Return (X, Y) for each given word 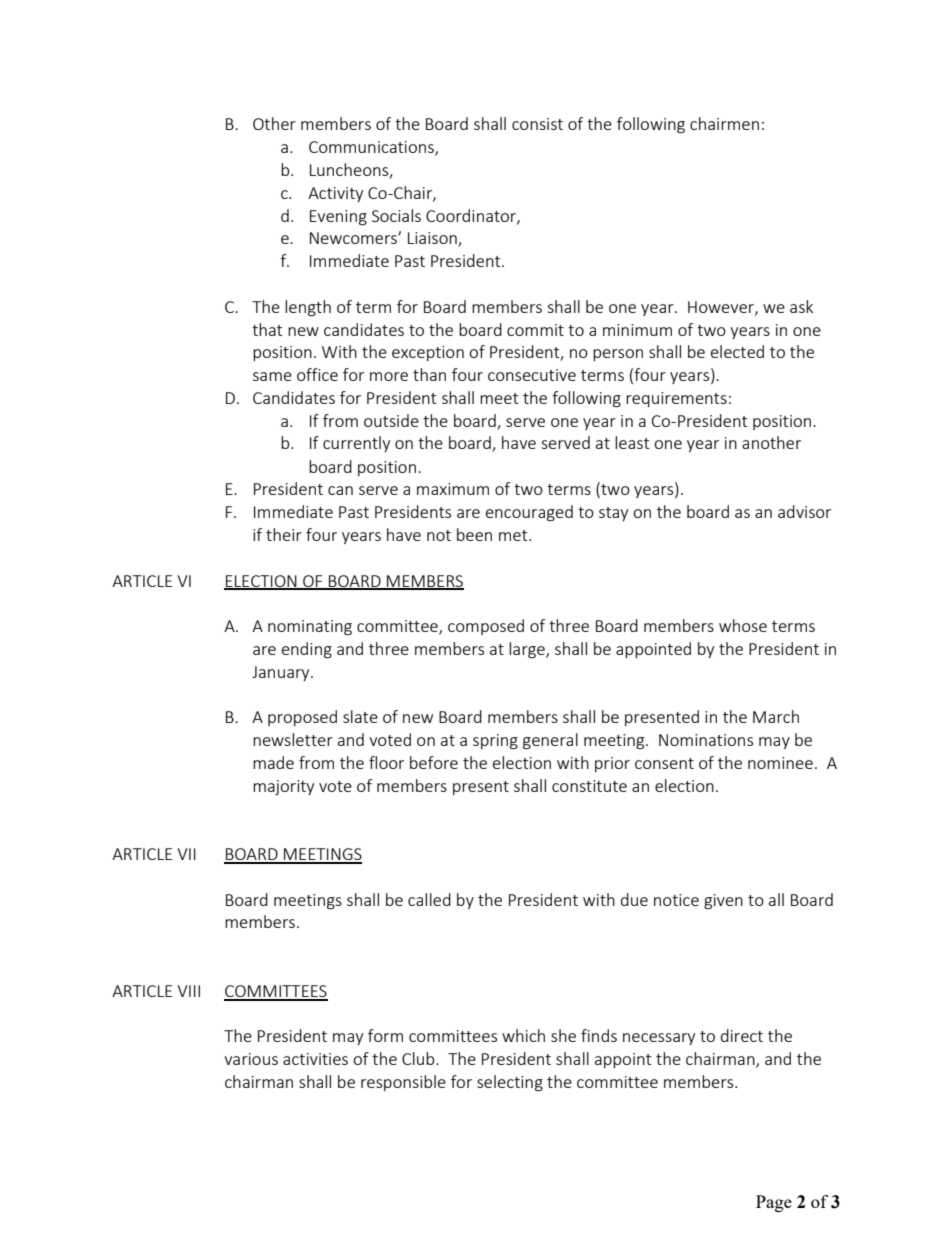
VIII (188, 991)
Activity (335, 194)
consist (537, 124)
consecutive (532, 375)
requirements (676, 399)
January (282, 673)
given (723, 902)
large (528, 650)
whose (743, 625)
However (722, 308)
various (251, 1059)
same (272, 376)
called (429, 899)
